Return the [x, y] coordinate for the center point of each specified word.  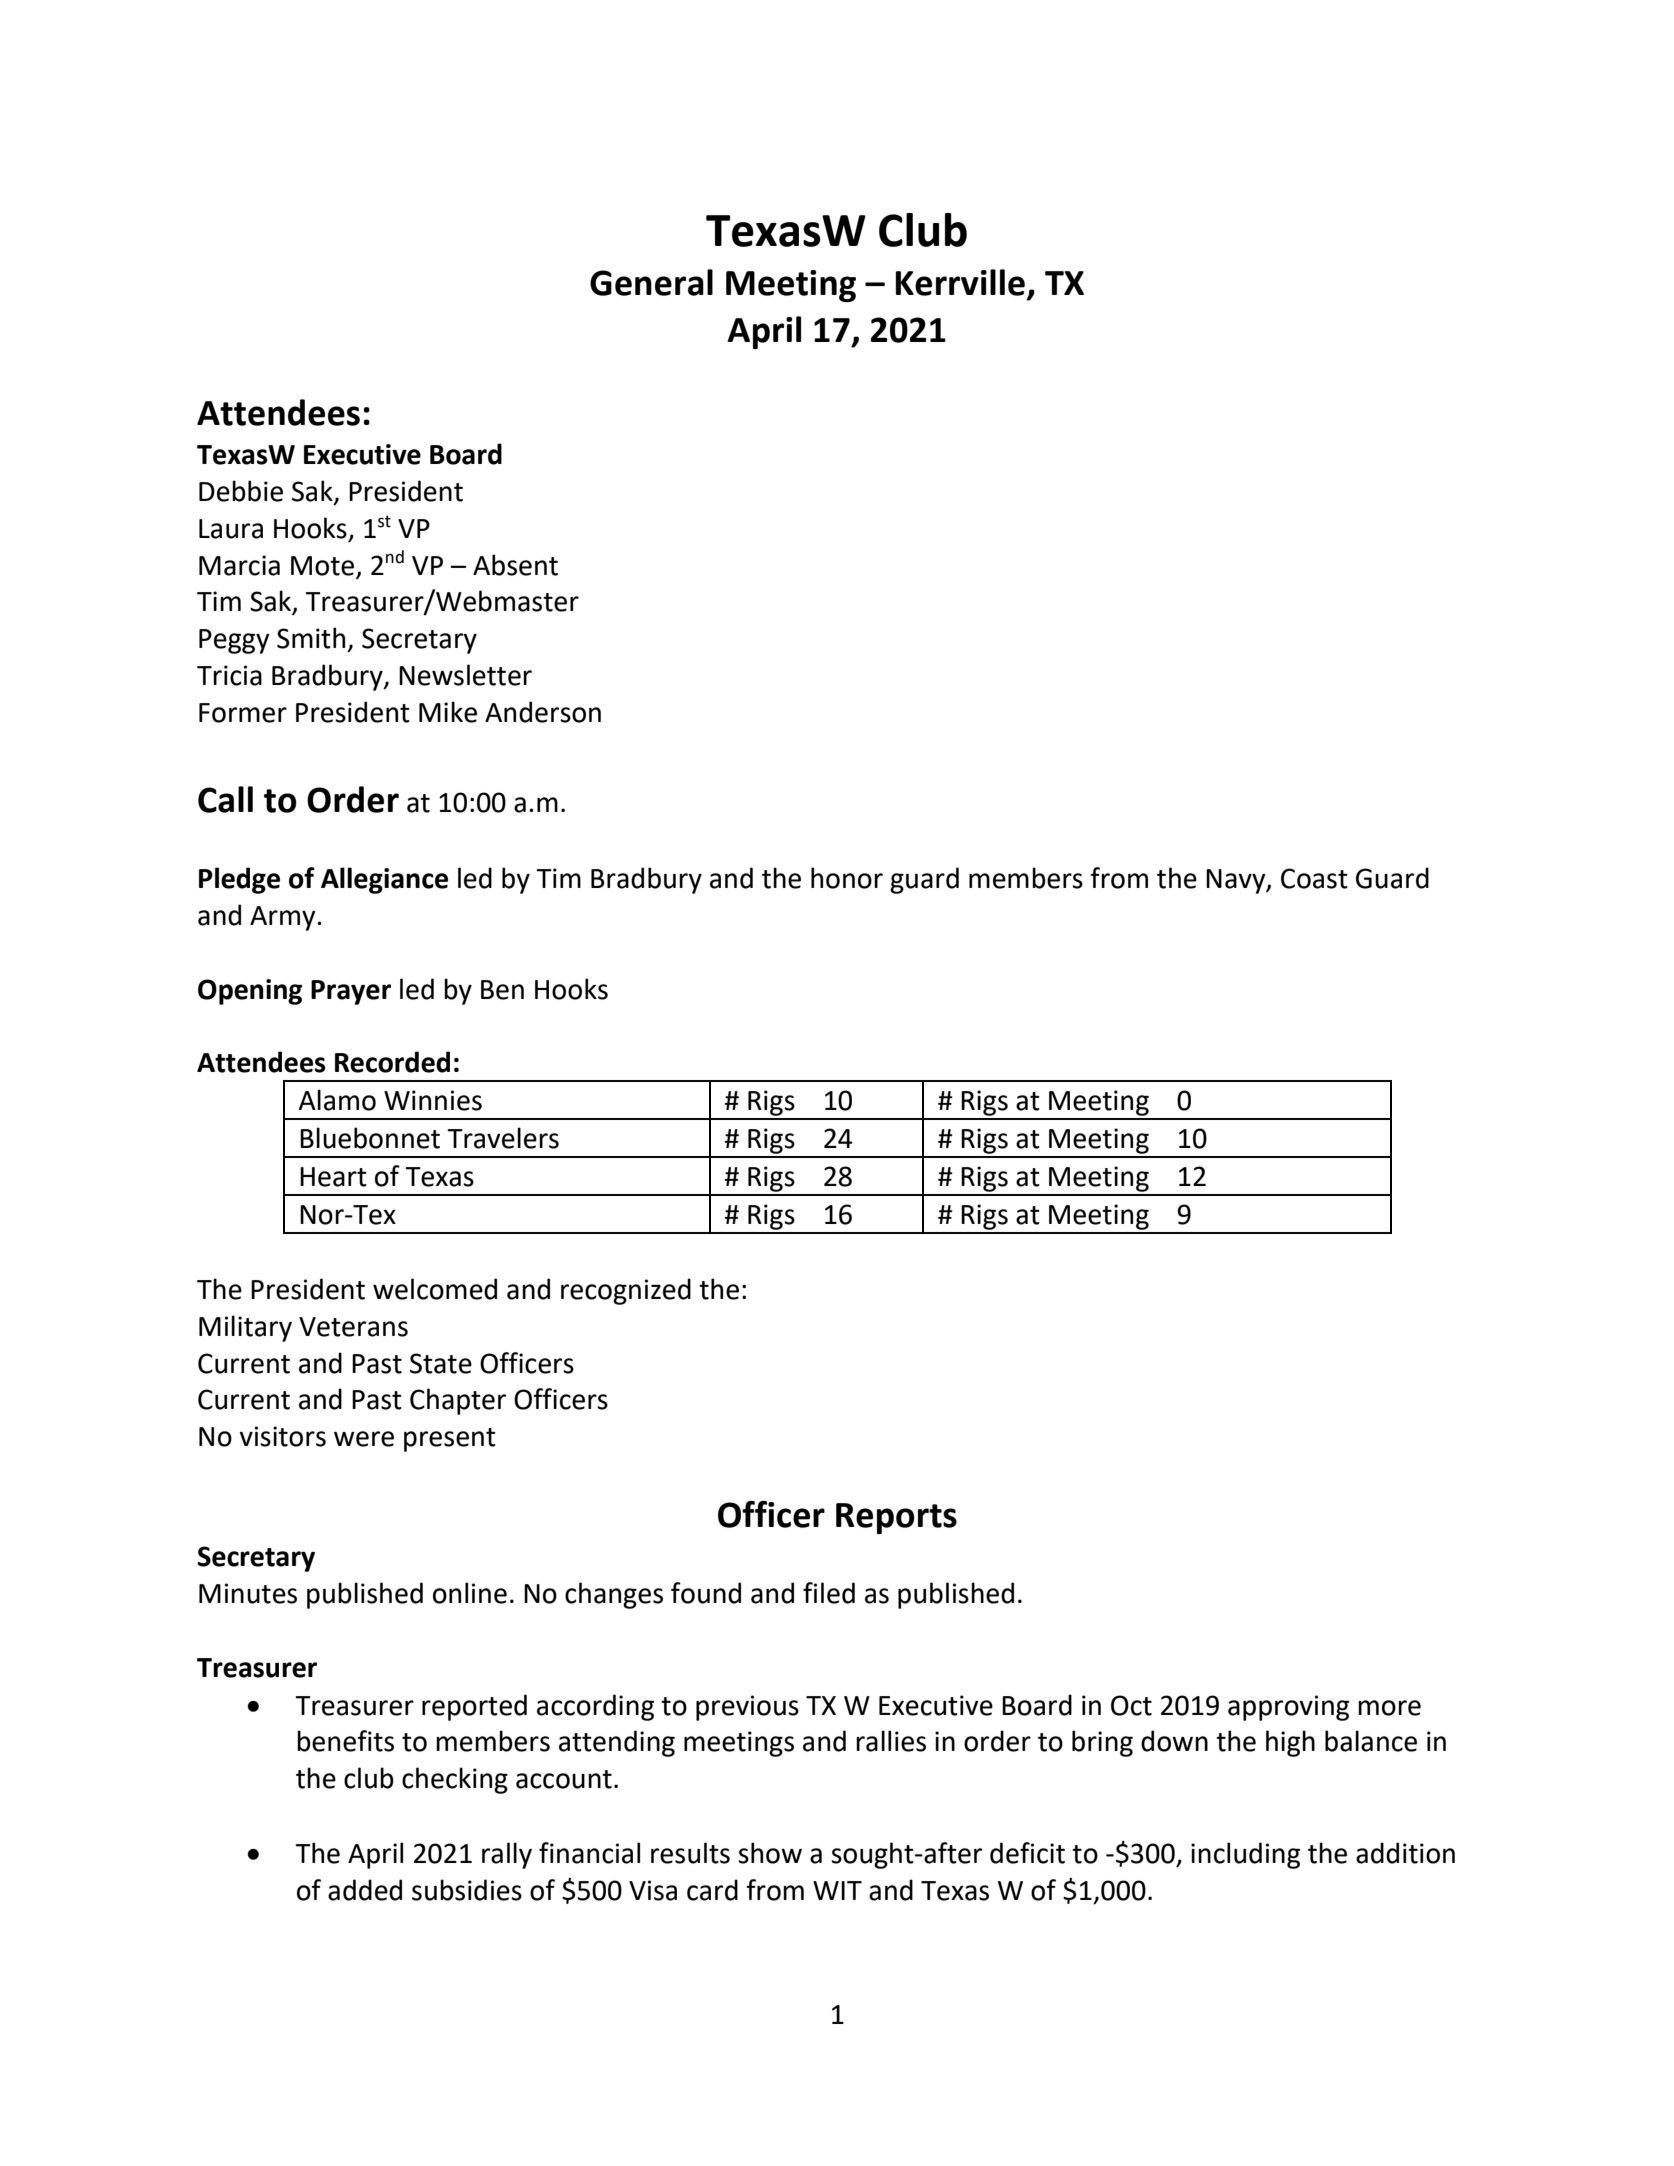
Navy [1237, 881]
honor [847, 878]
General [651, 282]
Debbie [241, 491]
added [365, 1890]
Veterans [353, 1327]
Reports [896, 1518]
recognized [626, 1291]
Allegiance [384, 880]
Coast [1314, 878]
